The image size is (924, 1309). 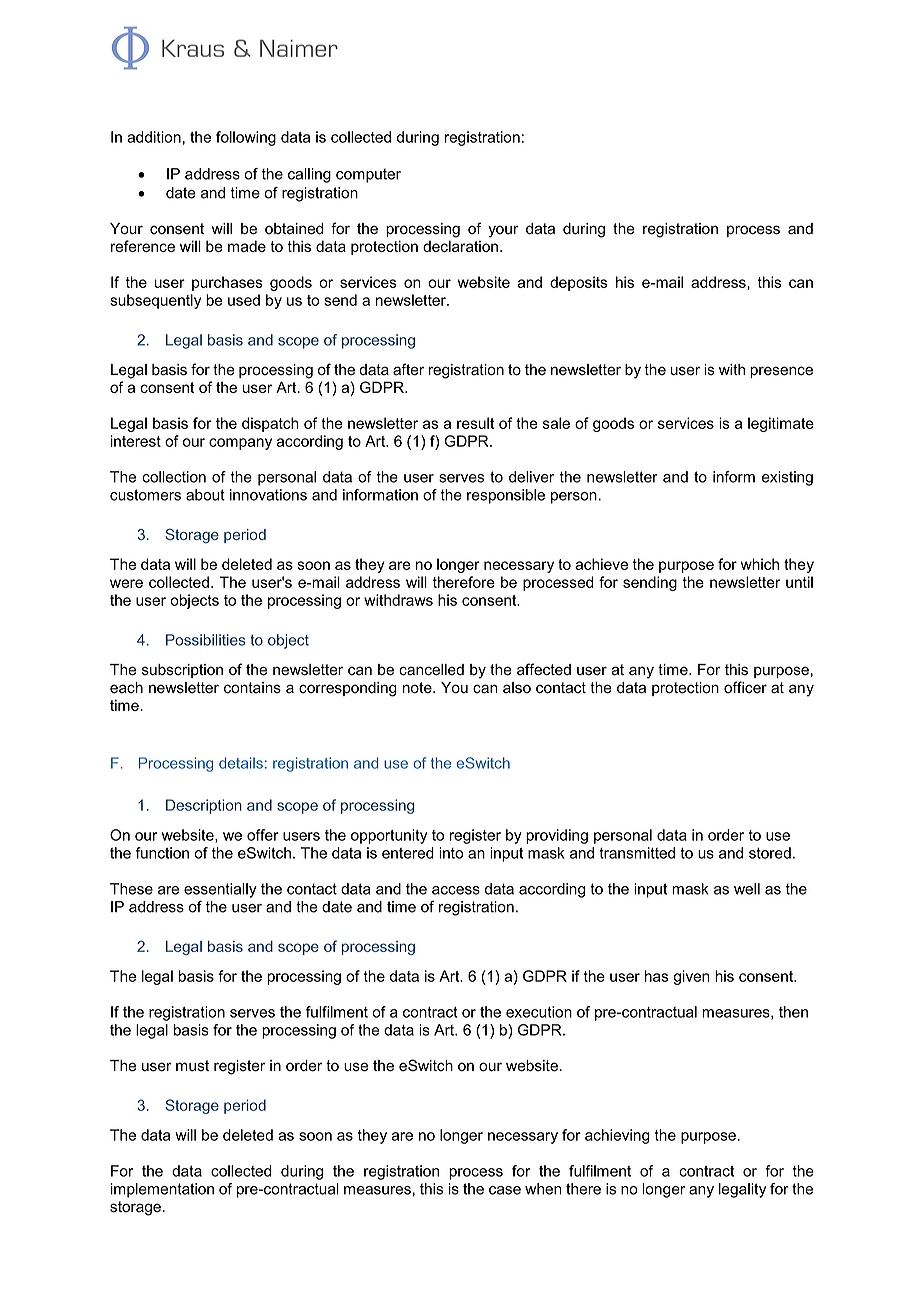 I want to click on well, so click(x=747, y=889).
